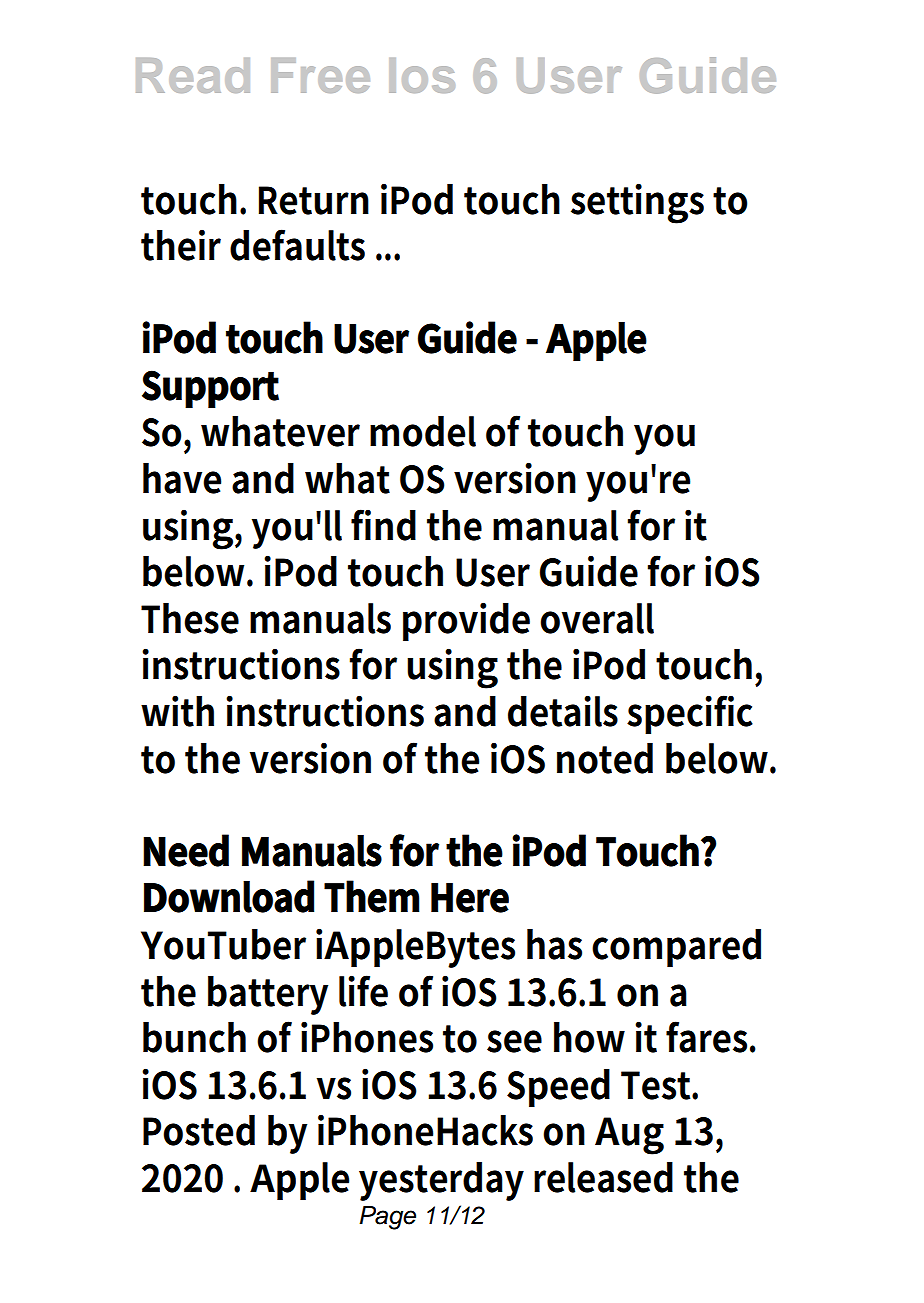  Describe the element at coordinates (320, 75) in the screenshot. I see `Free` at that location.
